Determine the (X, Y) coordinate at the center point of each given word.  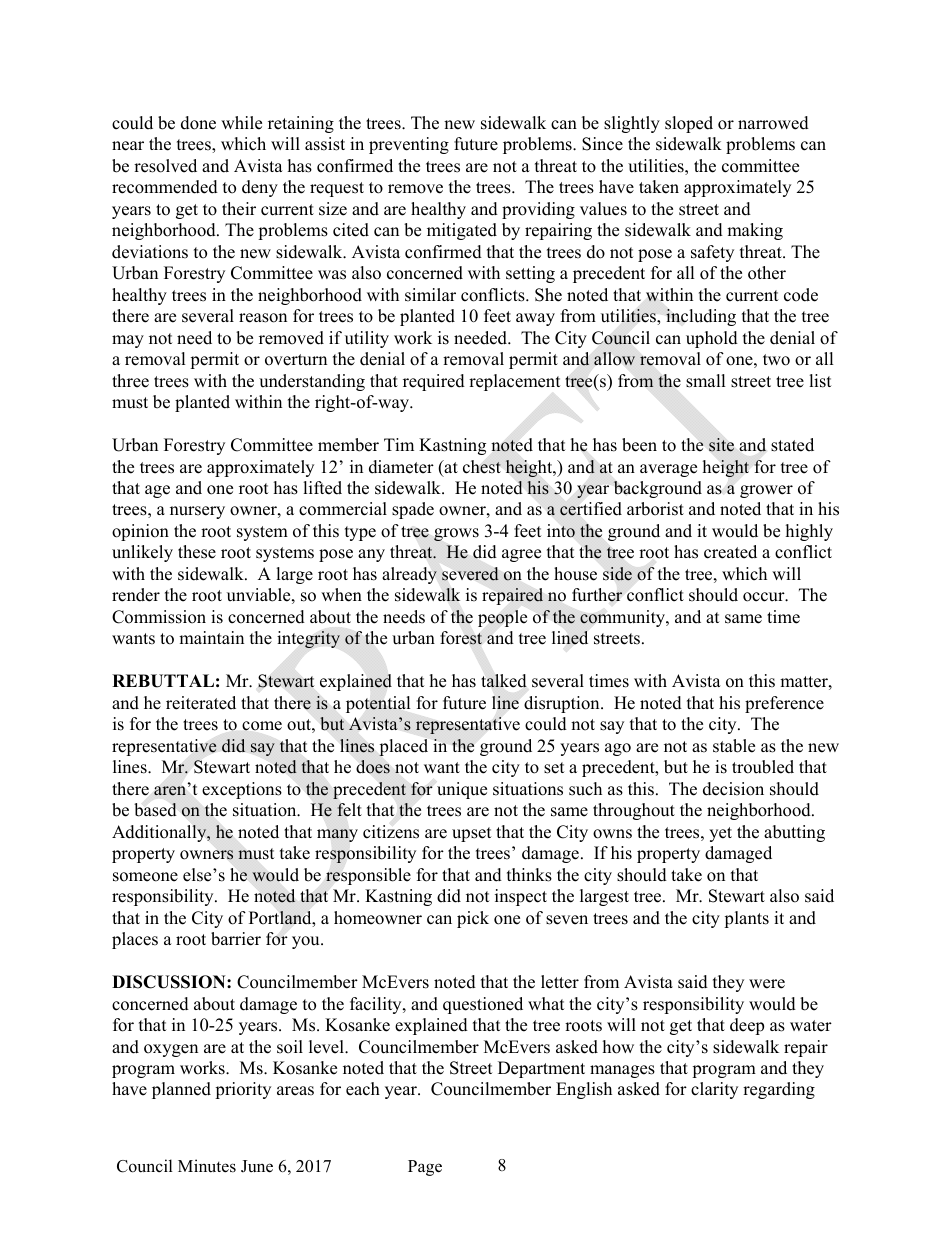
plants (746, 919)
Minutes (207, 1166)
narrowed (773, 123)
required (434, 382)
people (502, 618)
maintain (211, 637)
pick (473, 919)
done (198, 123)
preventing (409, 145)
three (130, 381)
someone (145, 877)
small (706, 381)
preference (784, 704)
